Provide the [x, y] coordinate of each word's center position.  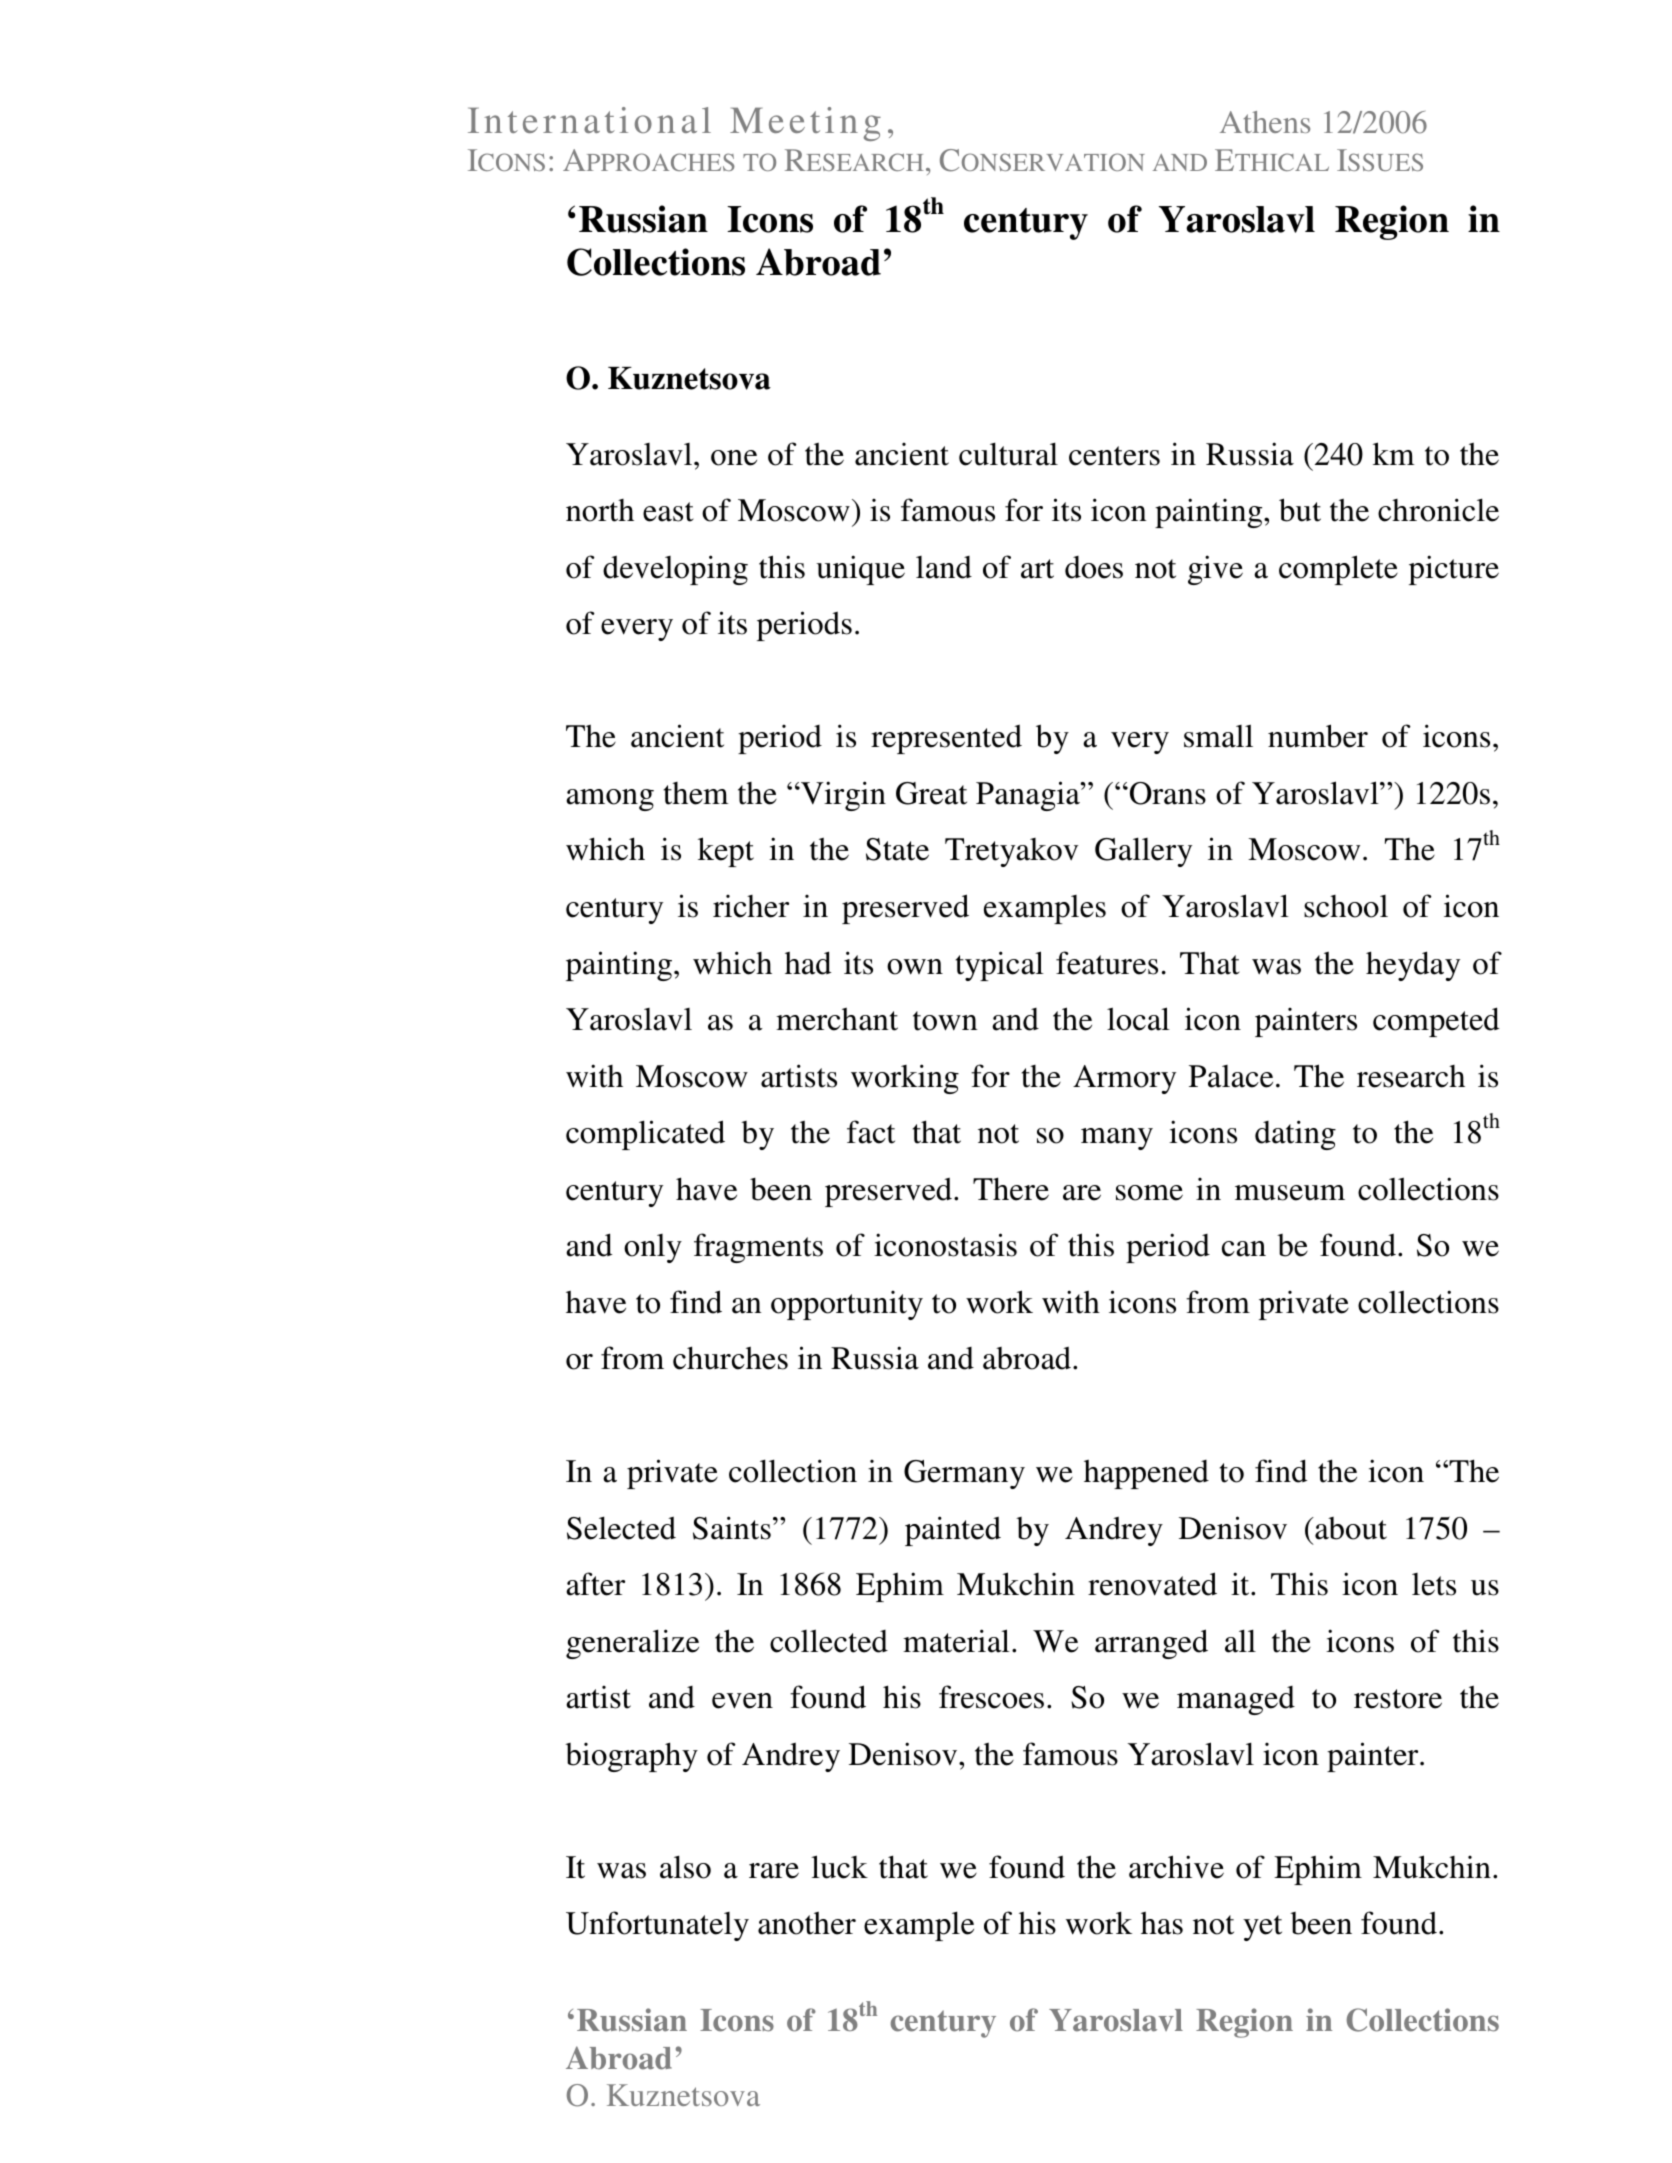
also [685, 1867]
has [1162, 1923]
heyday [1413, 966]
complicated [645, 1135]
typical [1000, 966]
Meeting [805, 124]
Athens [1265, 122]
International [589, 120]
